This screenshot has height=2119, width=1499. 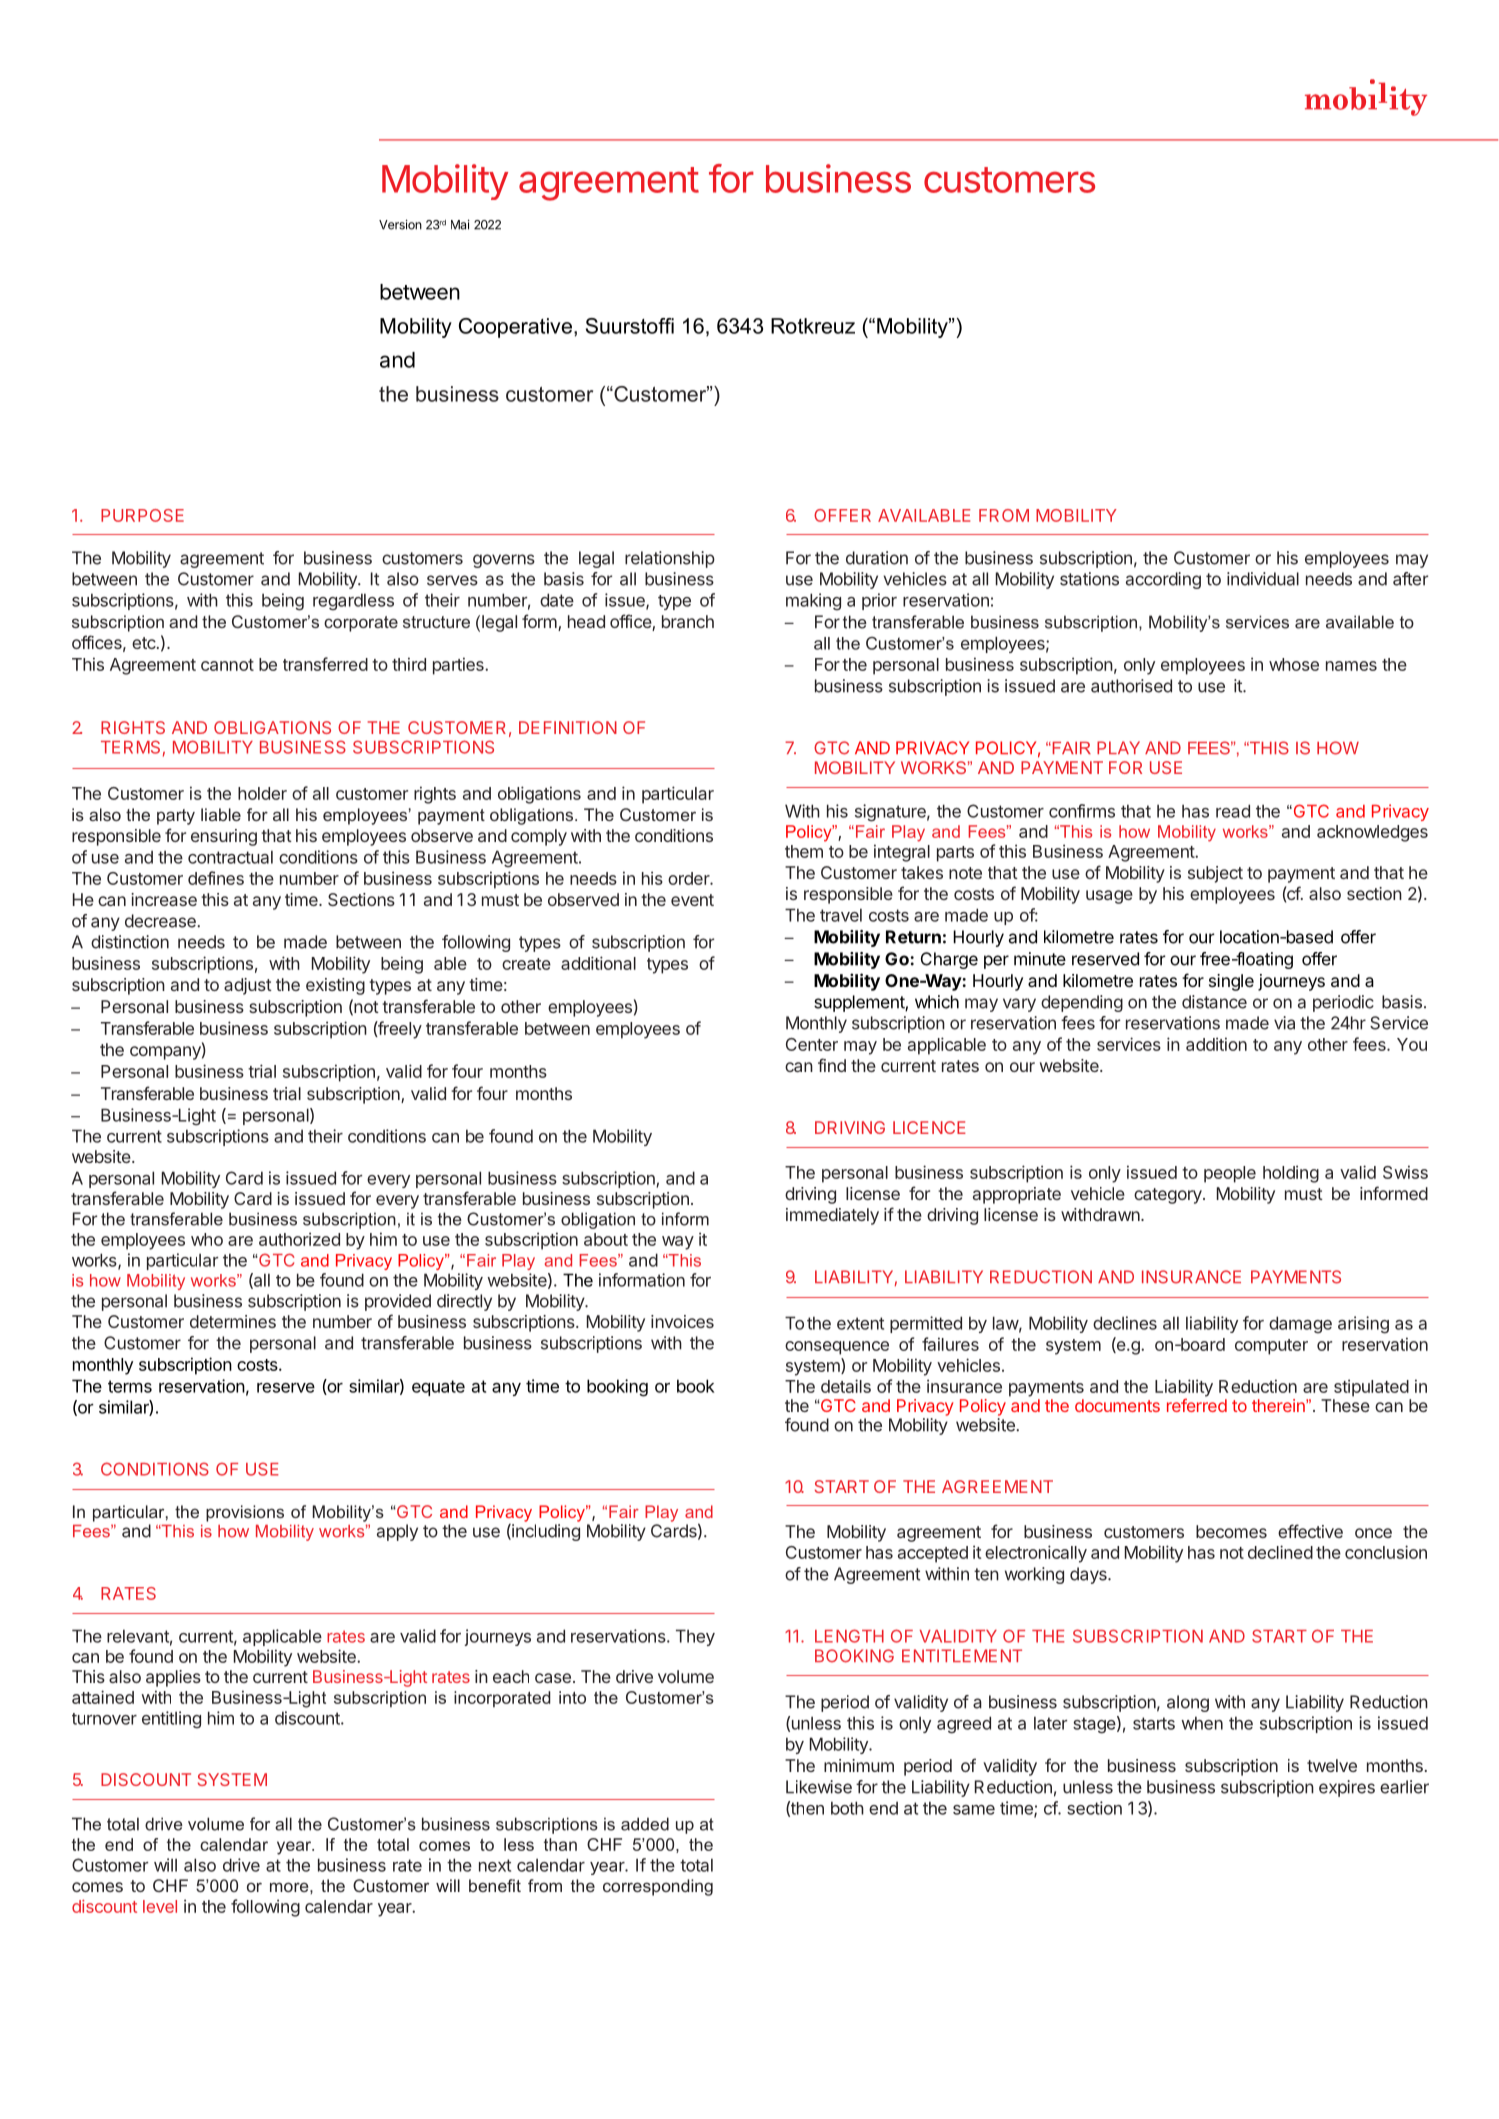 I want to click on therein, so click(x=1279, y=1405).
